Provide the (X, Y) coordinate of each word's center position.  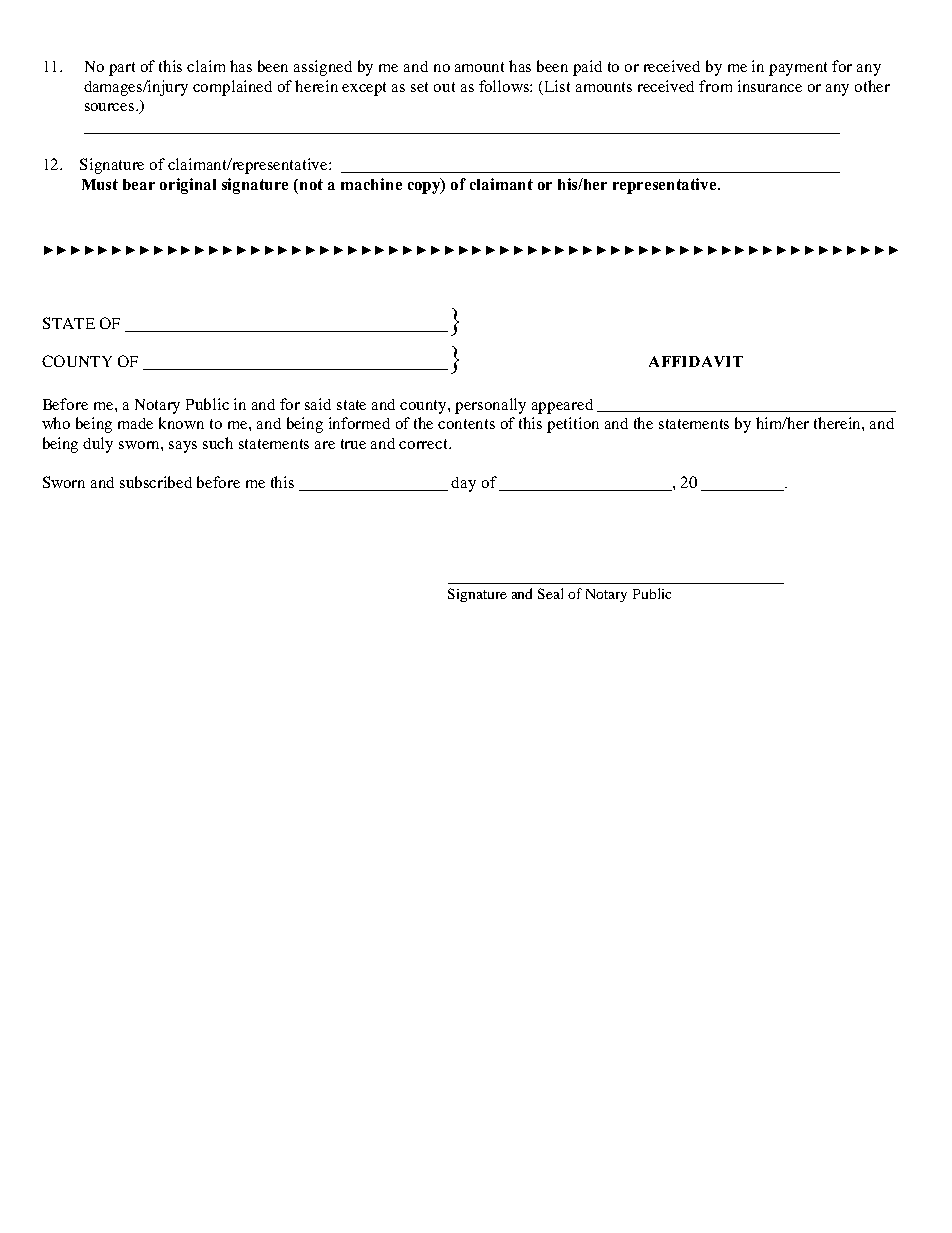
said (318, 404)
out (444, 87)
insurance (770, 86)
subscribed (156, 482)
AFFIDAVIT (696, 361)
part (122, 69)
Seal (550, 593)
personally (490, 406)
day (463, 484)
